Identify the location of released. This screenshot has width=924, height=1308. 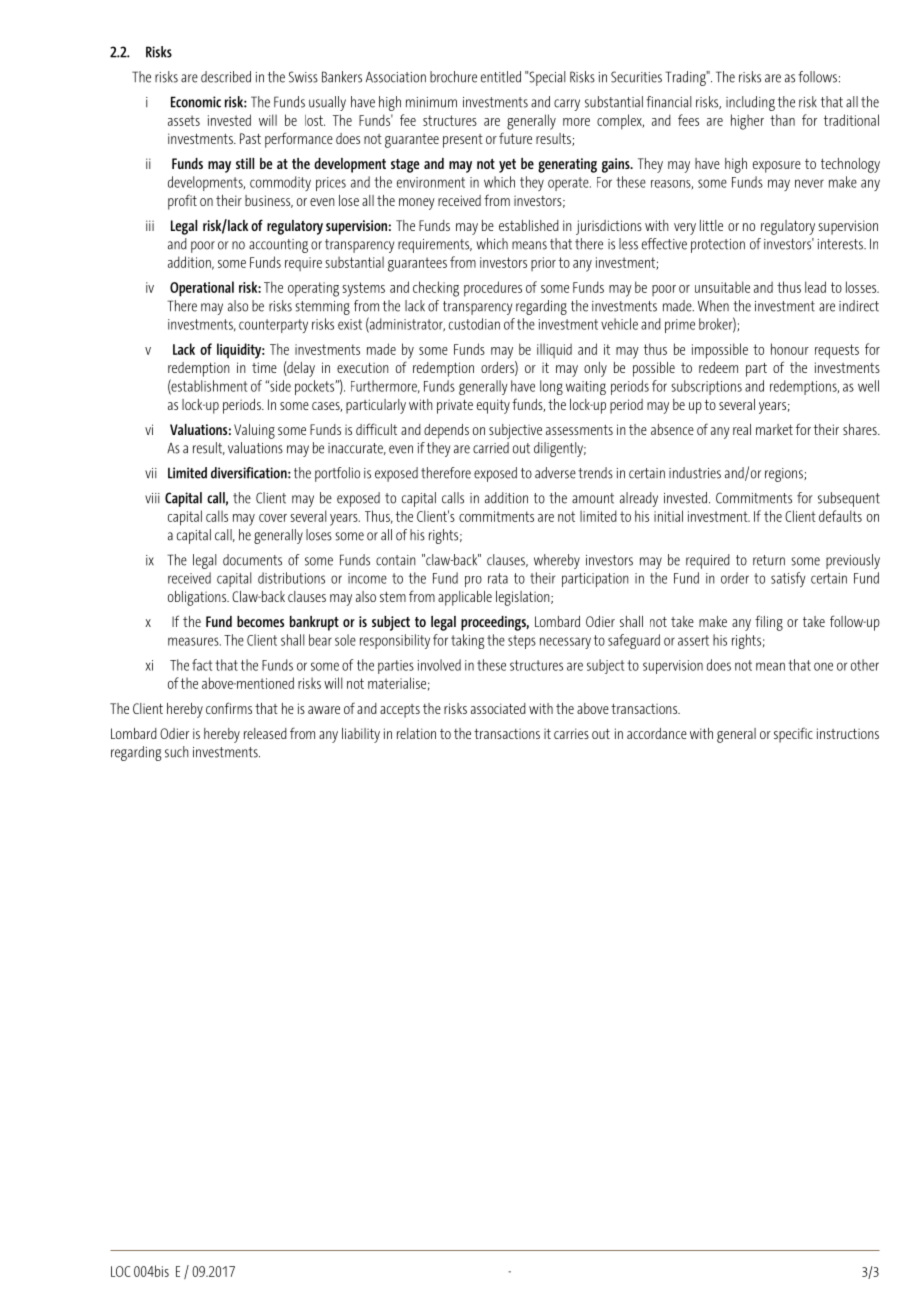
(265, 733).
